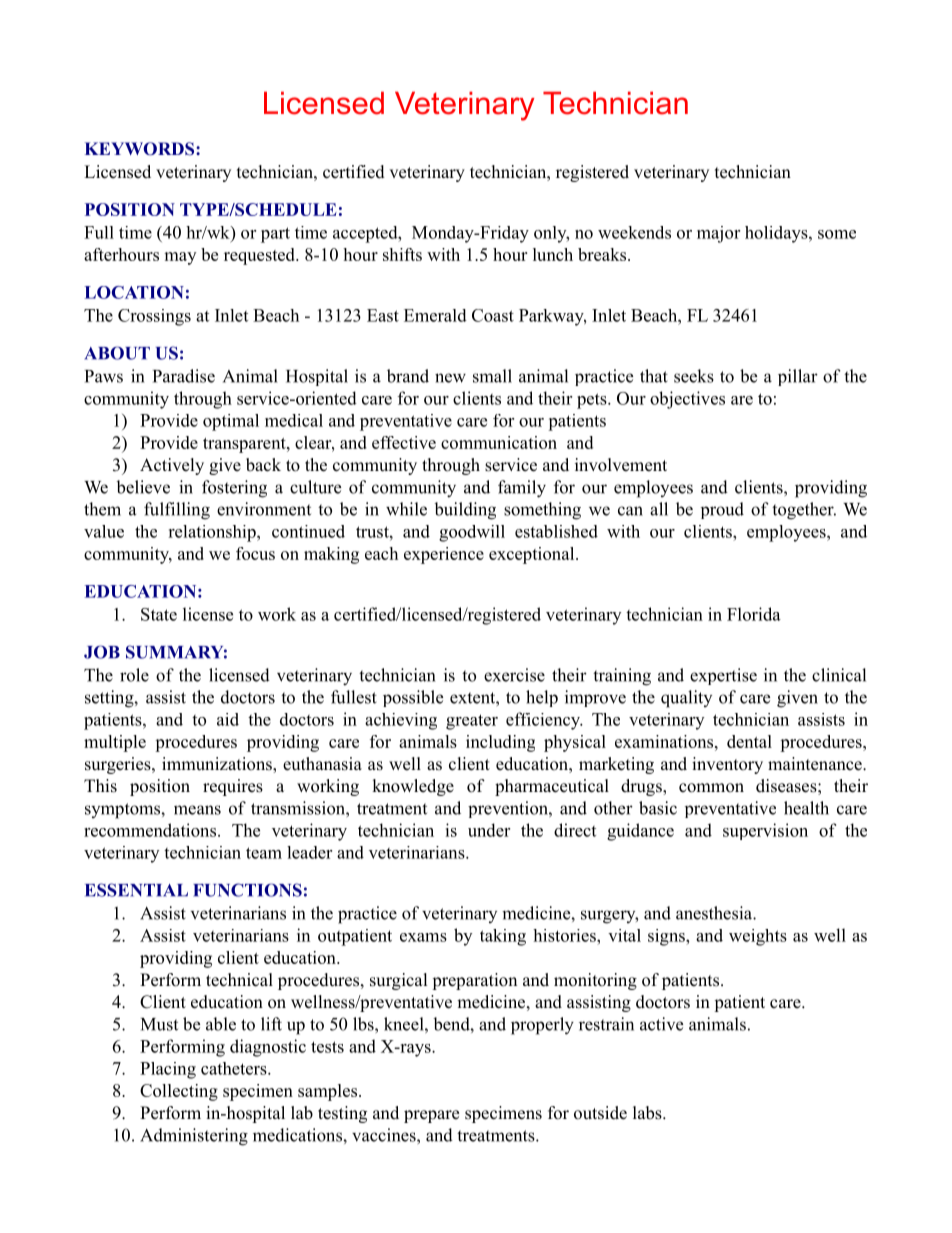  Describe the element at coordinates (472, 722) in the screenshot. I see `greater` at that location.
